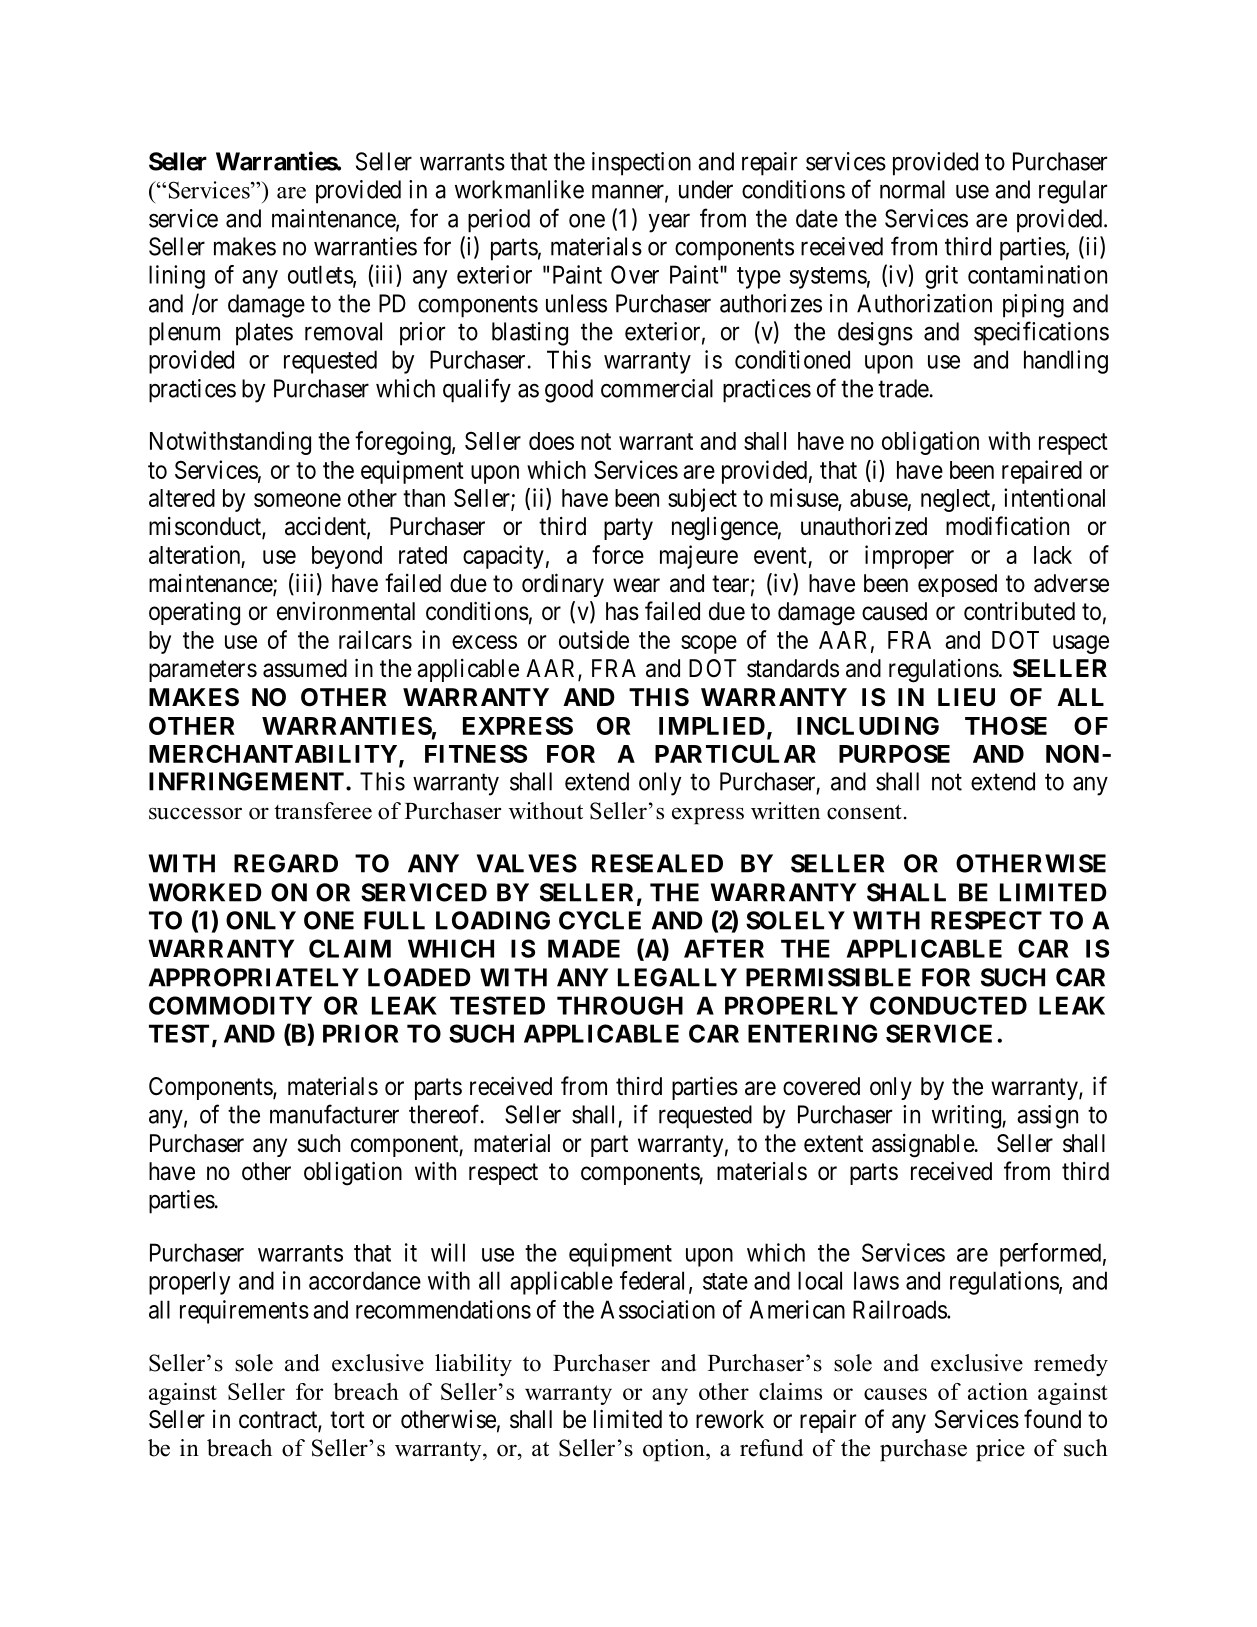 The image size is (1257, 1627). I want to click on APPROPRIATELY, so click(254, 977).
